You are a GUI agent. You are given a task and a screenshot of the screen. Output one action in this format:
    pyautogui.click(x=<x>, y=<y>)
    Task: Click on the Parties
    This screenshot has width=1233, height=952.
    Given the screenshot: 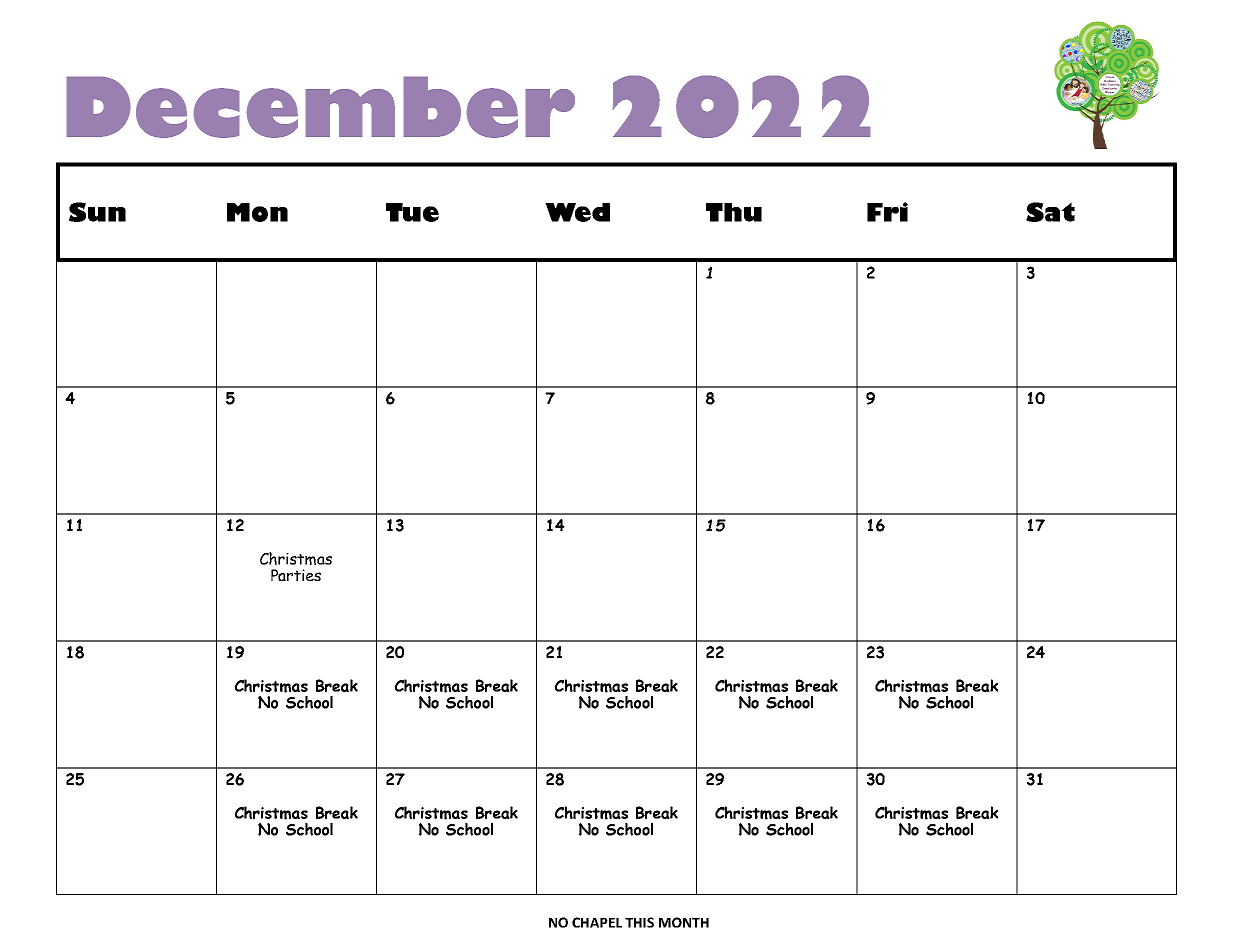 What is the action you would take?
    pyautogui.click(x=296, y=575)
